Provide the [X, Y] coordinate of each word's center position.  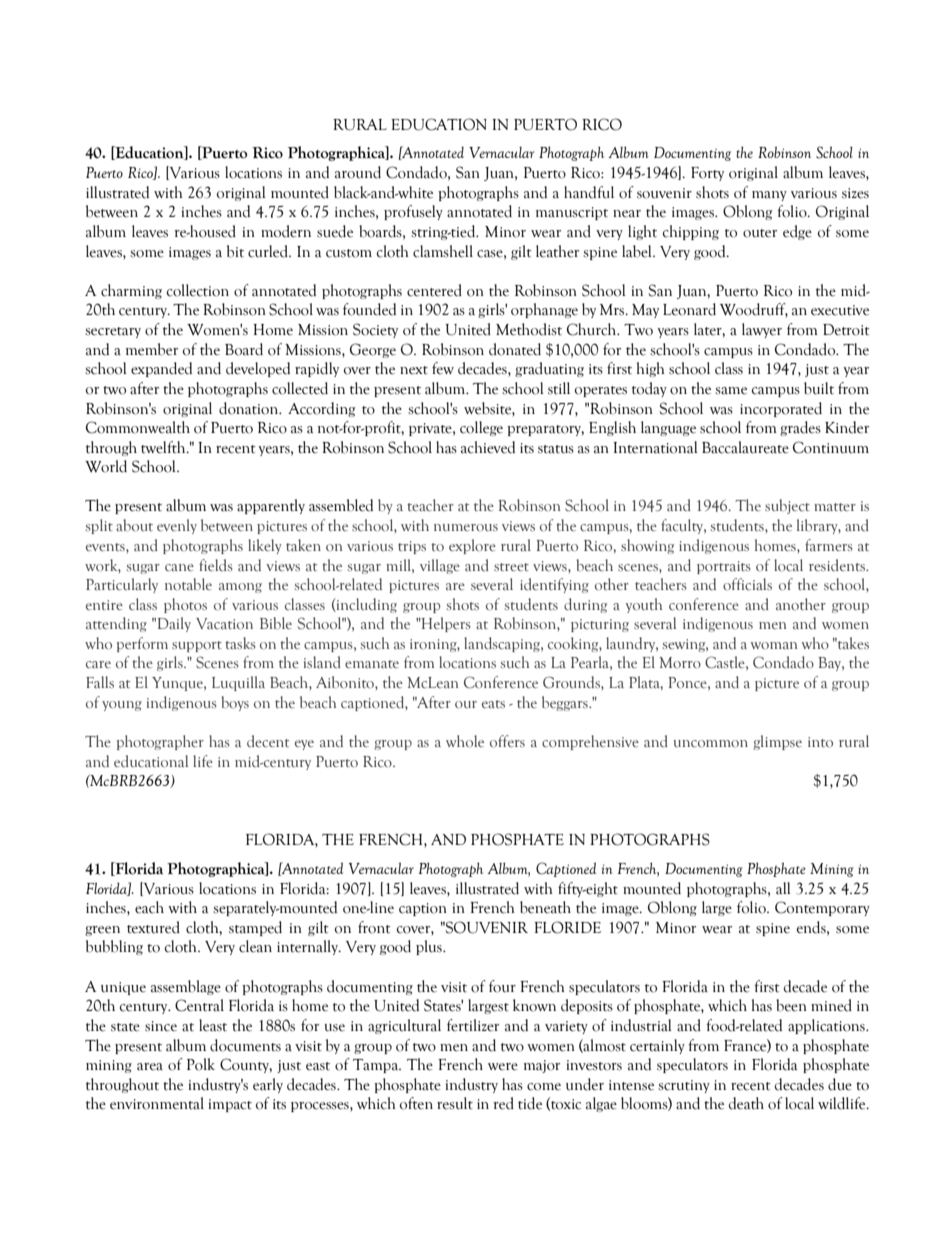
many [769, 196]
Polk [201, 1064]
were [503, 1067]
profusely [413, 212]
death [746, 1103]
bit [235, 251]
